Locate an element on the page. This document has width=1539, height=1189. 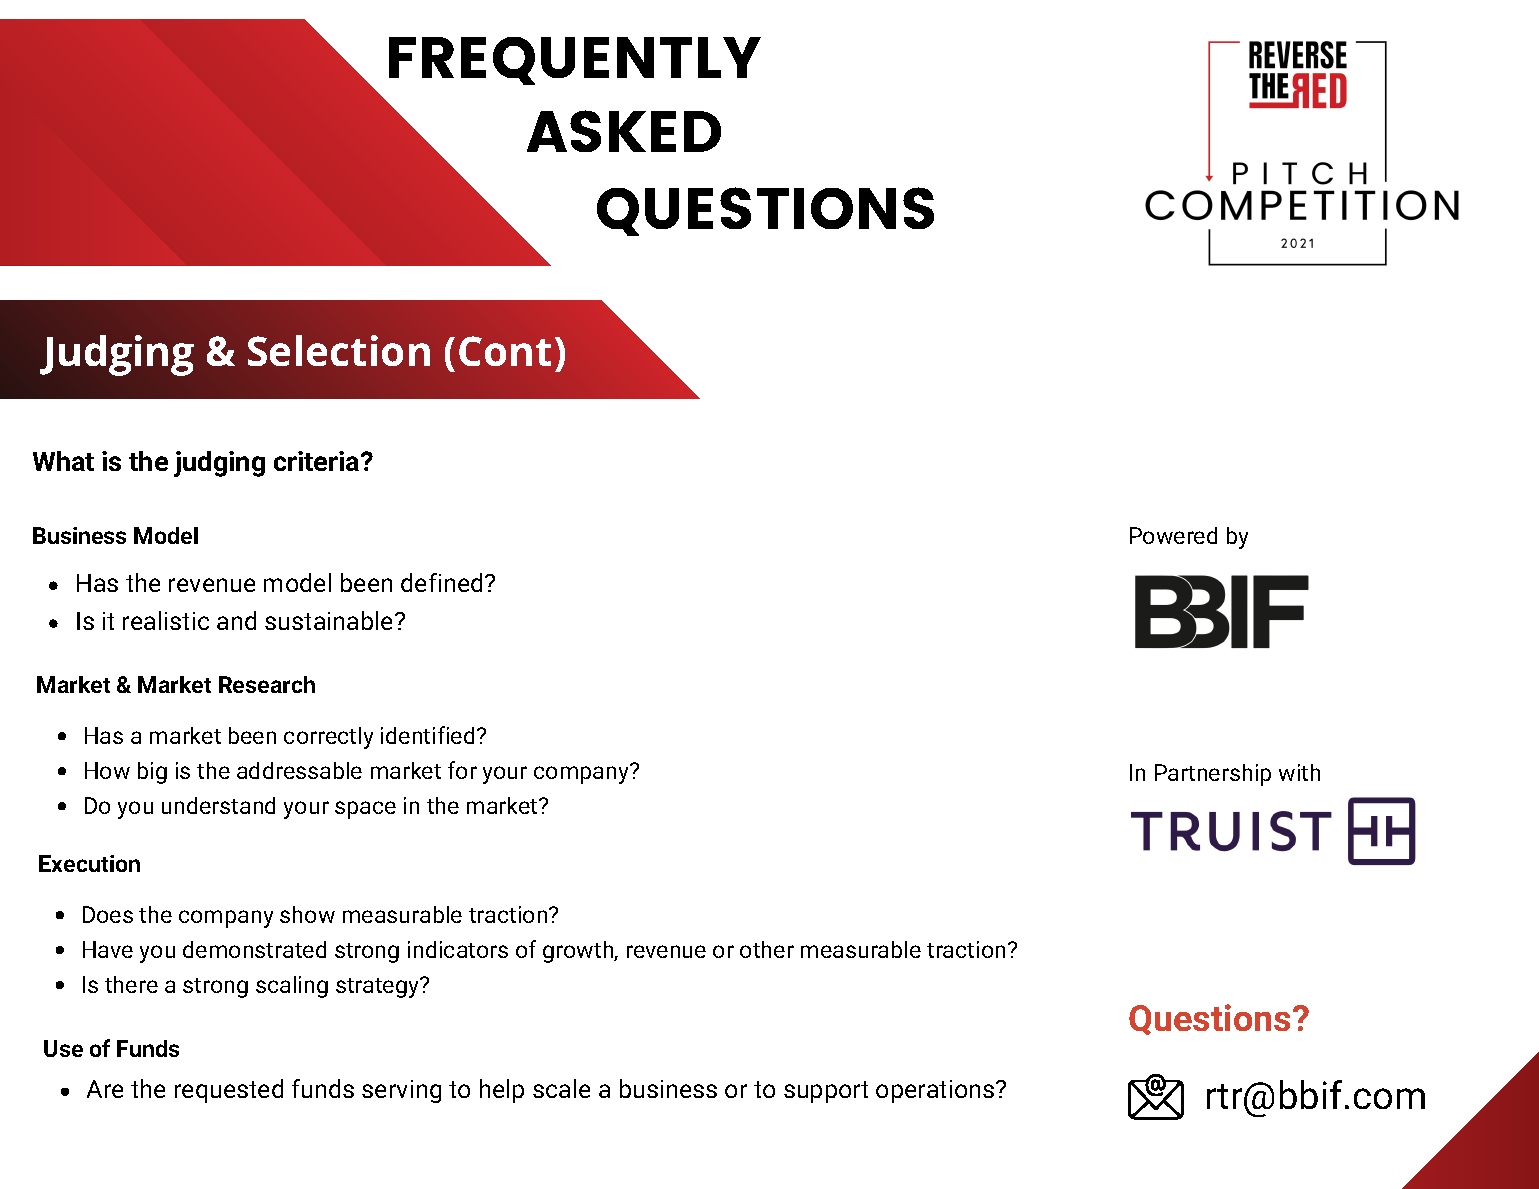
FREQUENTLY is located at coordinates (575, 61).
